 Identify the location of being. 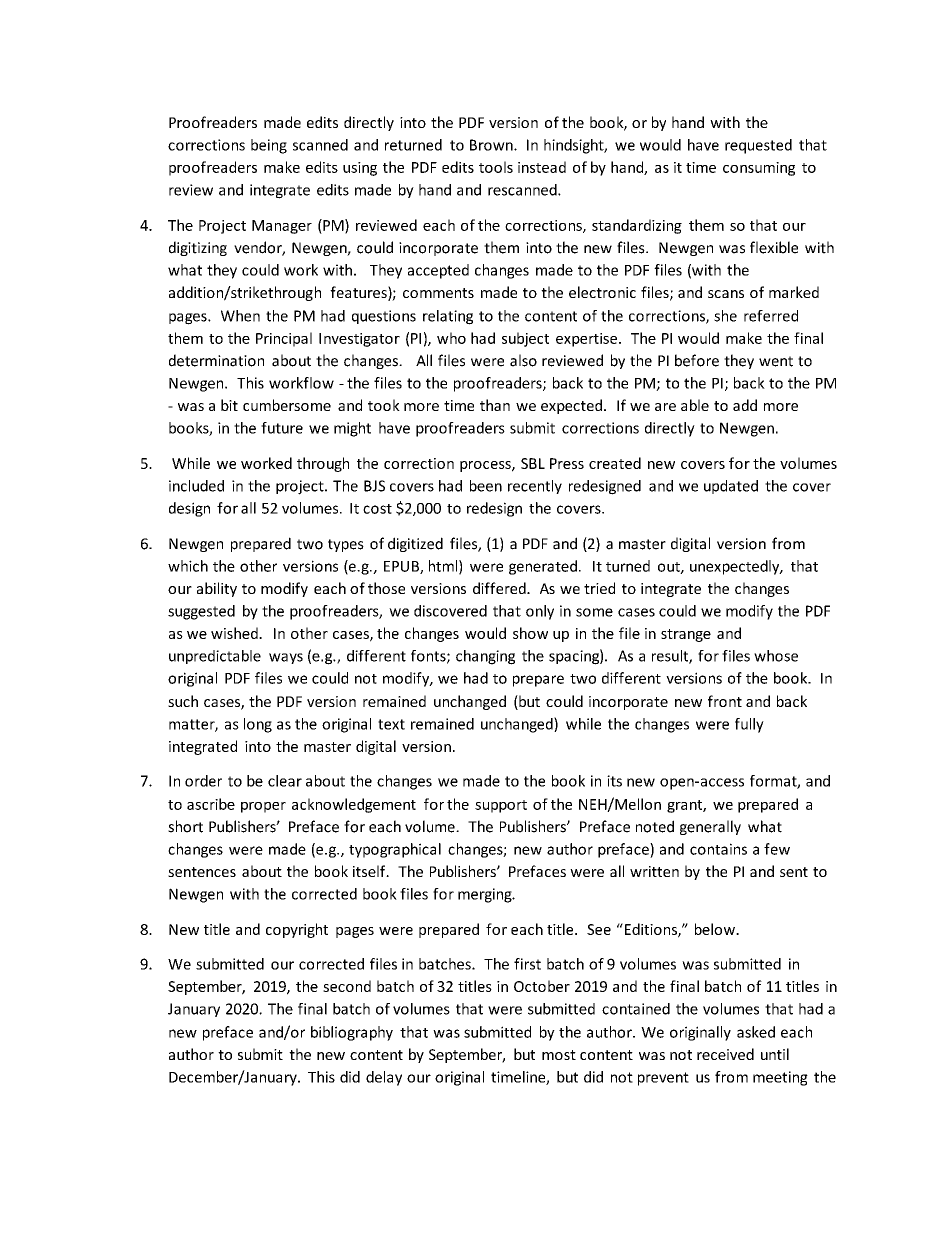
(269, 146).
